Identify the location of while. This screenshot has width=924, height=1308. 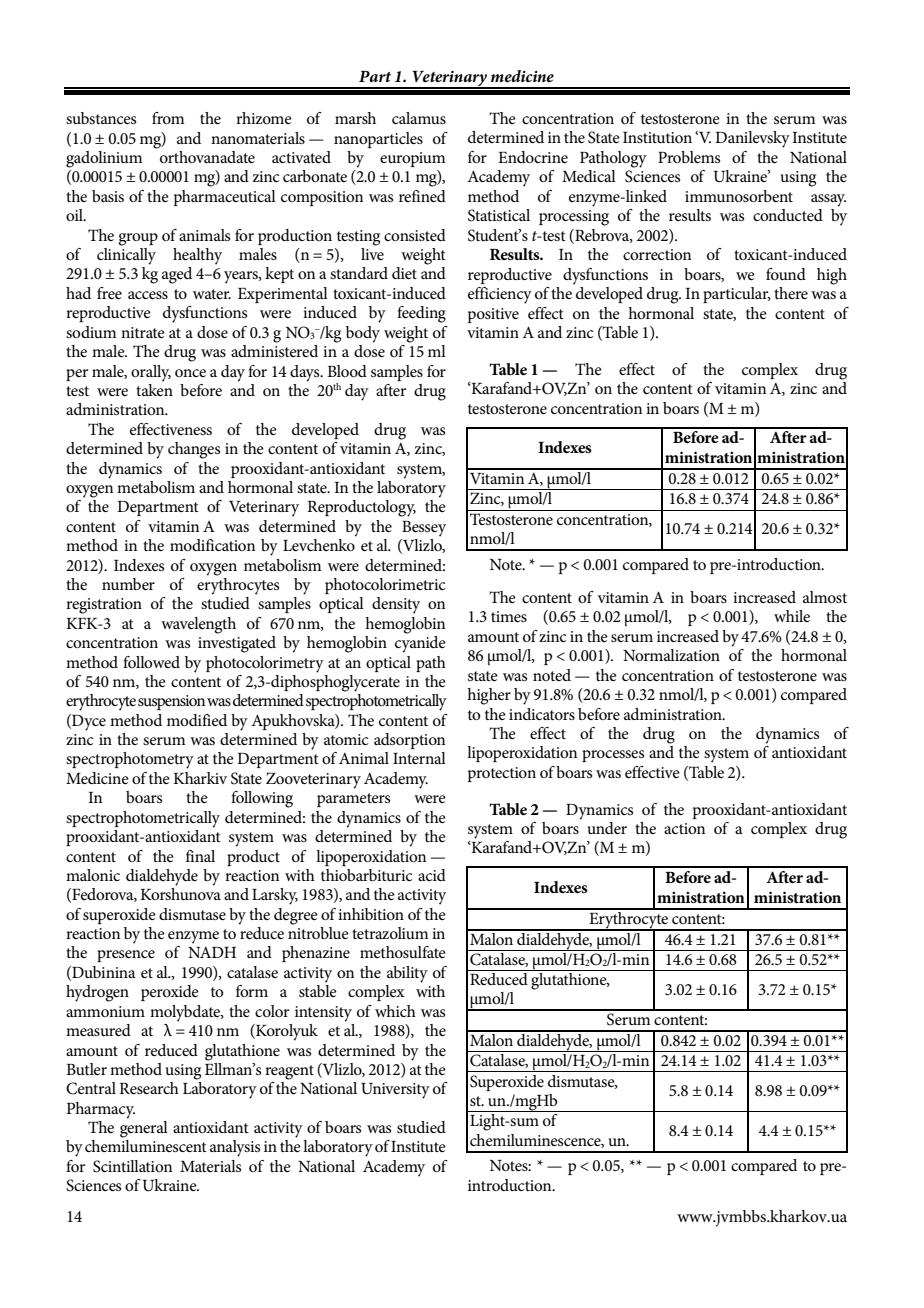
(792, 616).
